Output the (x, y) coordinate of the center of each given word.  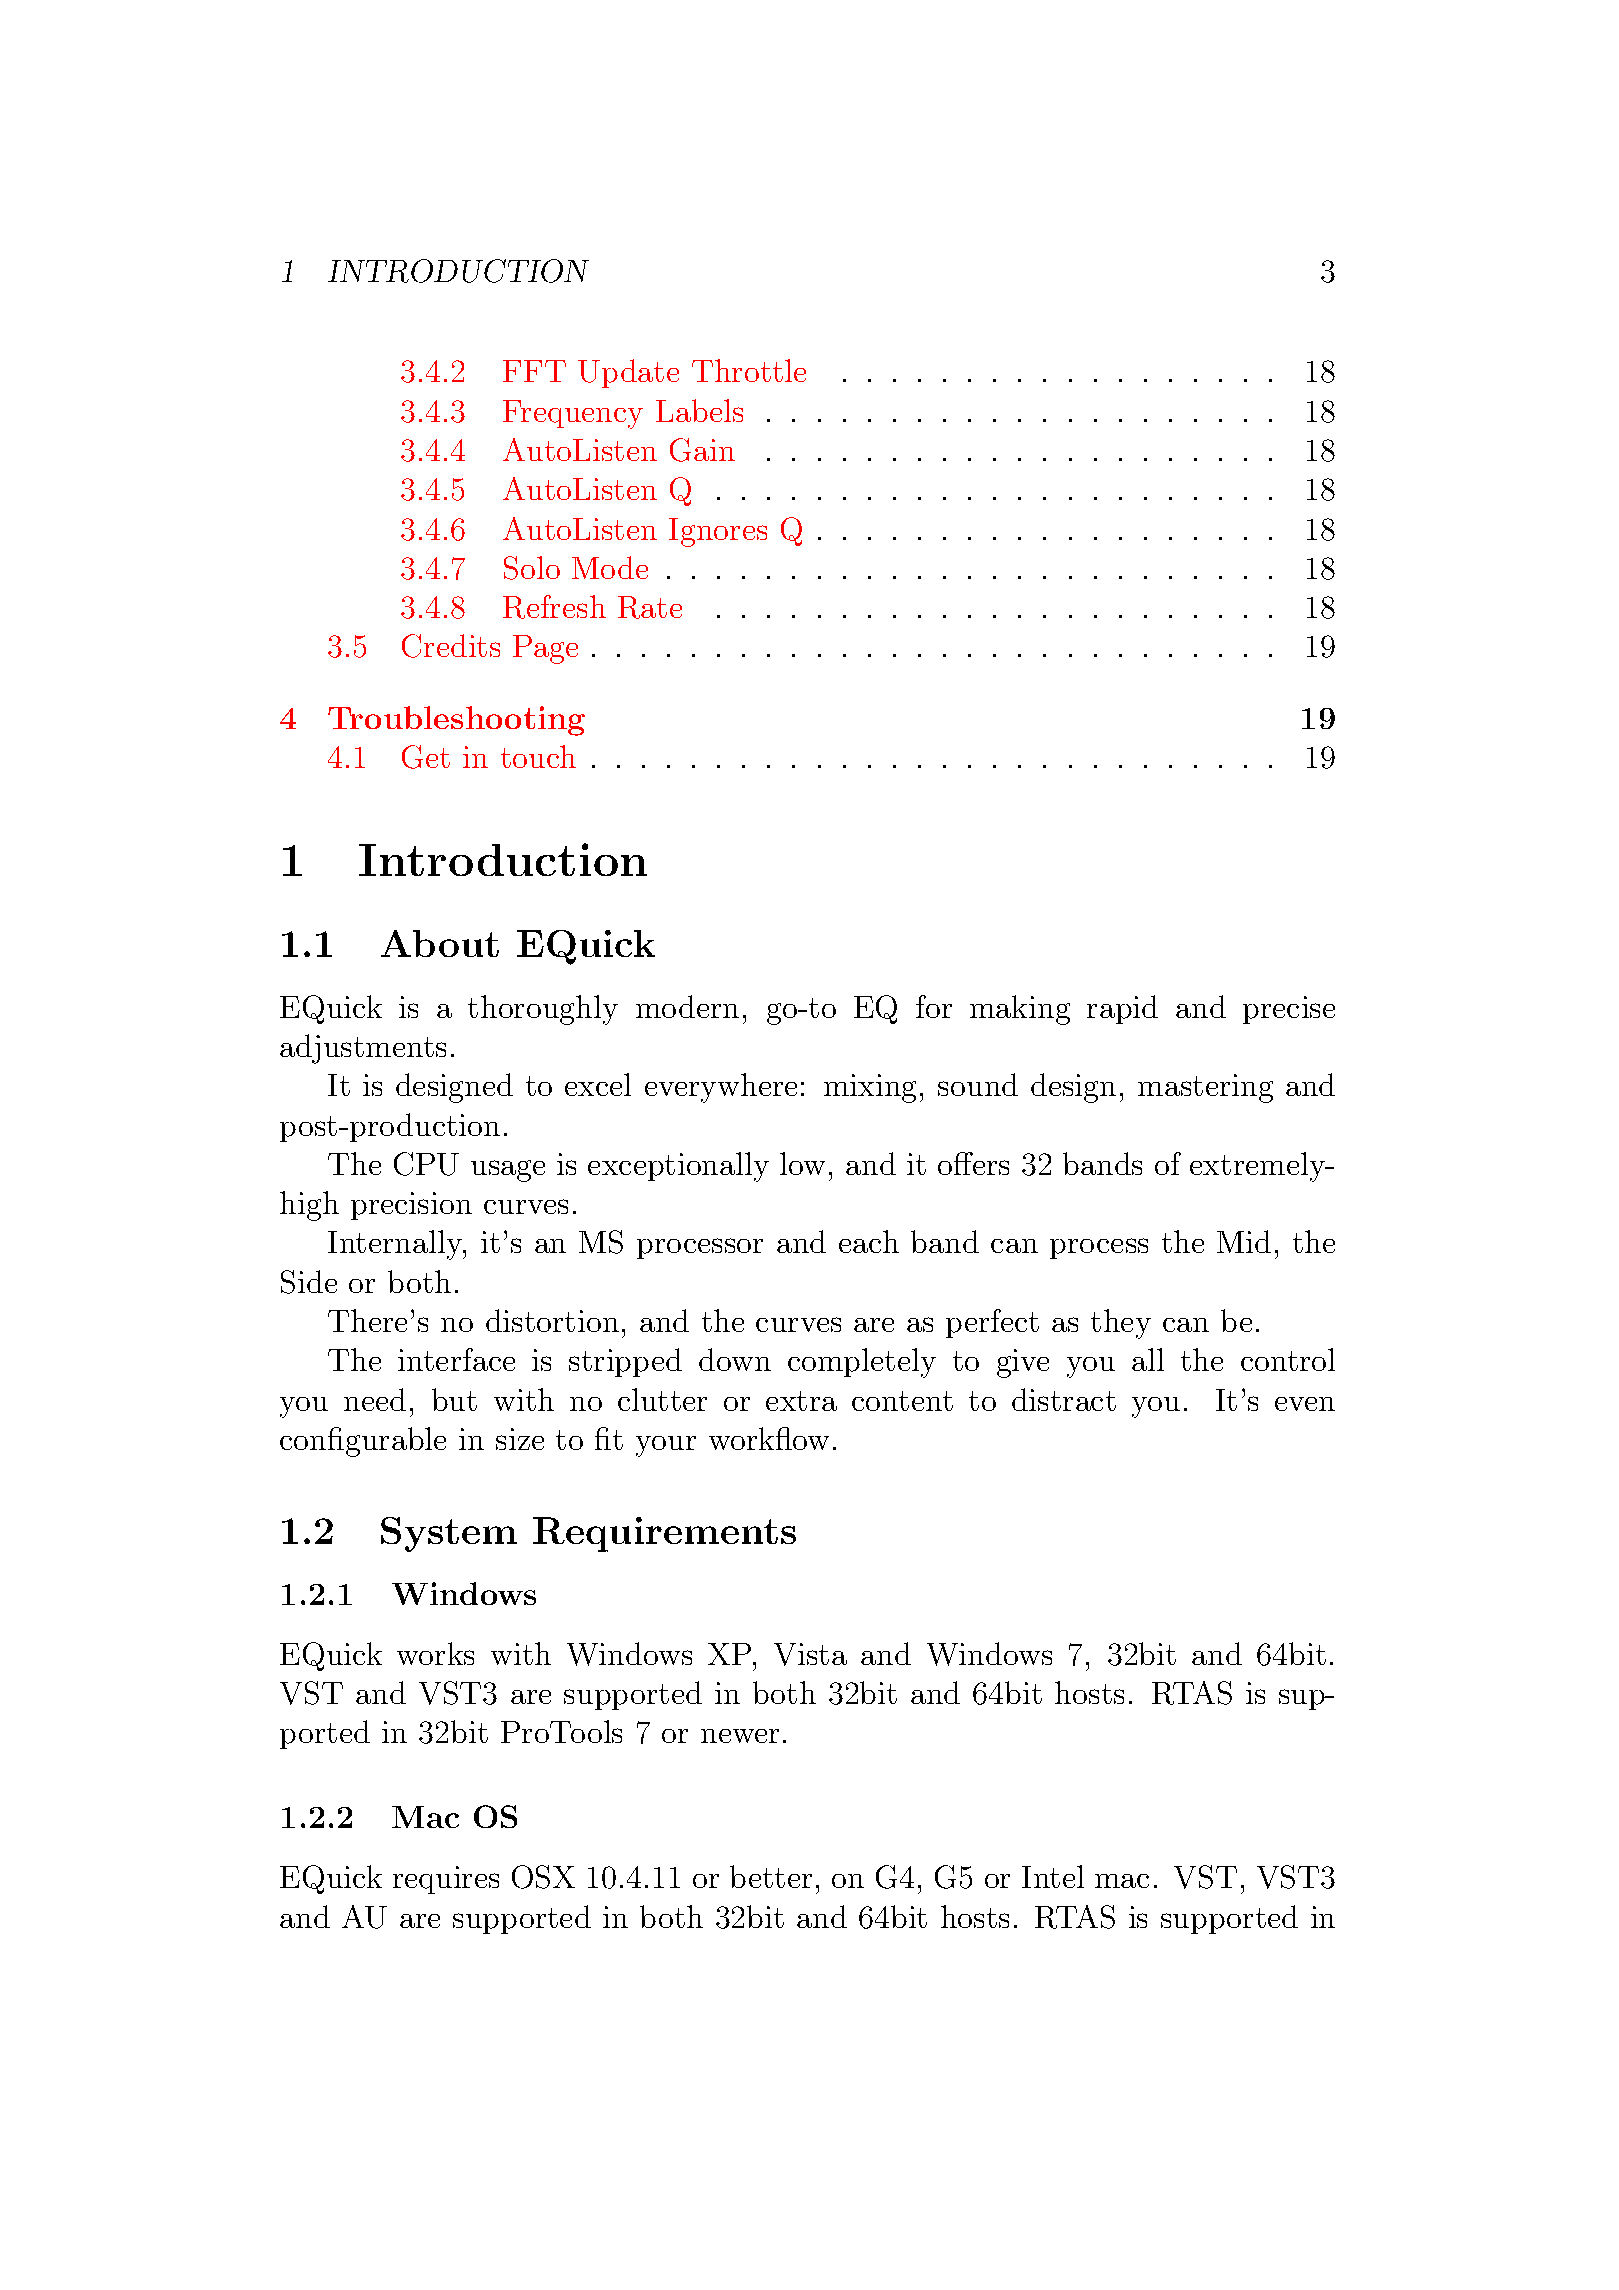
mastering (1205, 1088)
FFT (534, 371)
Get (426, 757)
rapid (1122, 1009)
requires (446, 1880)
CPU (426, 1164)
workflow (769, 1438)
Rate (650, 607)
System (449, 1534)
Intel (1053, 1876)
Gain (702, 450)
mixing (870, 1088)
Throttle (749, 370)
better (771, 1876)
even (1305, 1404)
